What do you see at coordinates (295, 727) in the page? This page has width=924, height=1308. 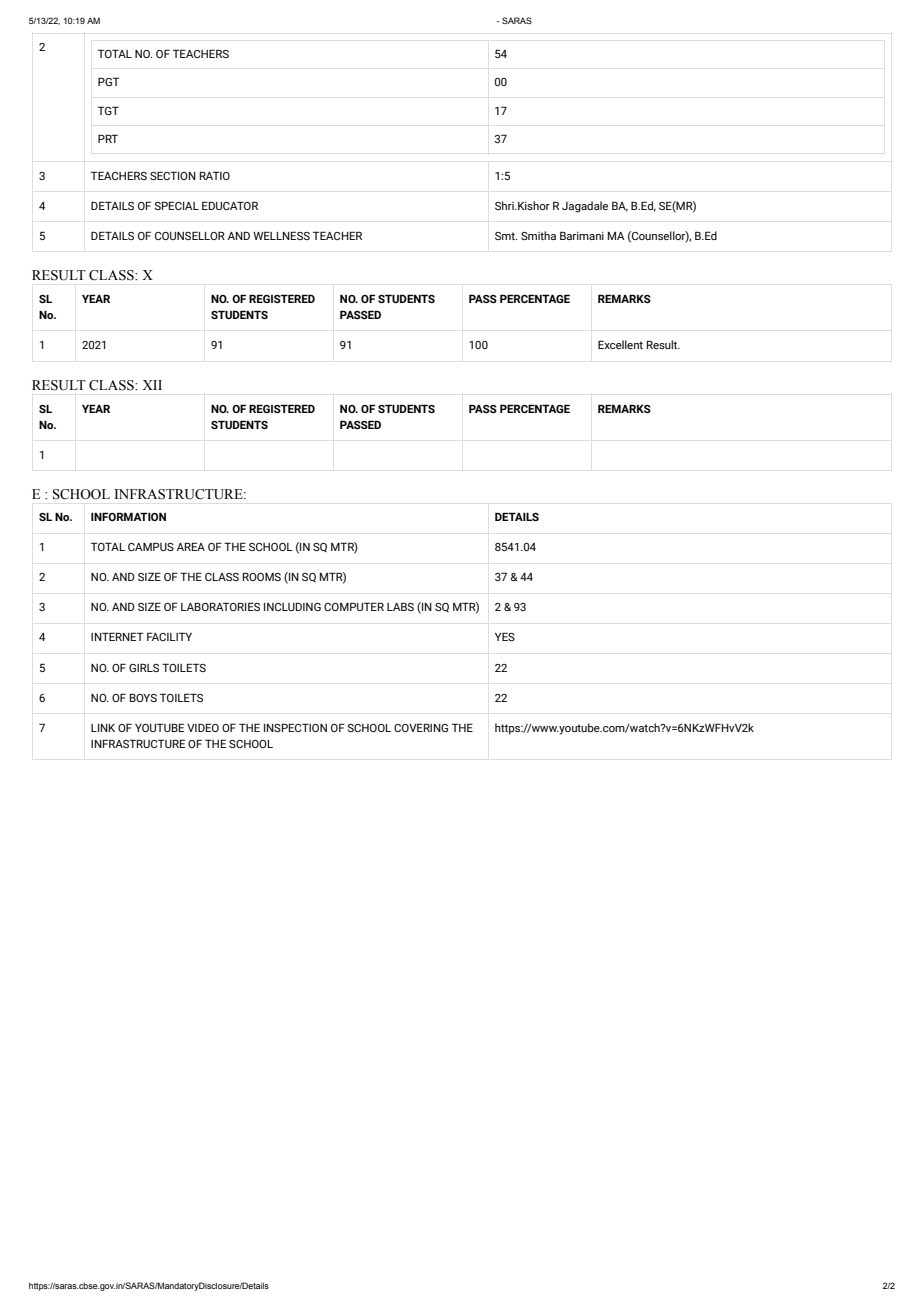 I see `INSPECTION` at bounding box center [295, 727].
